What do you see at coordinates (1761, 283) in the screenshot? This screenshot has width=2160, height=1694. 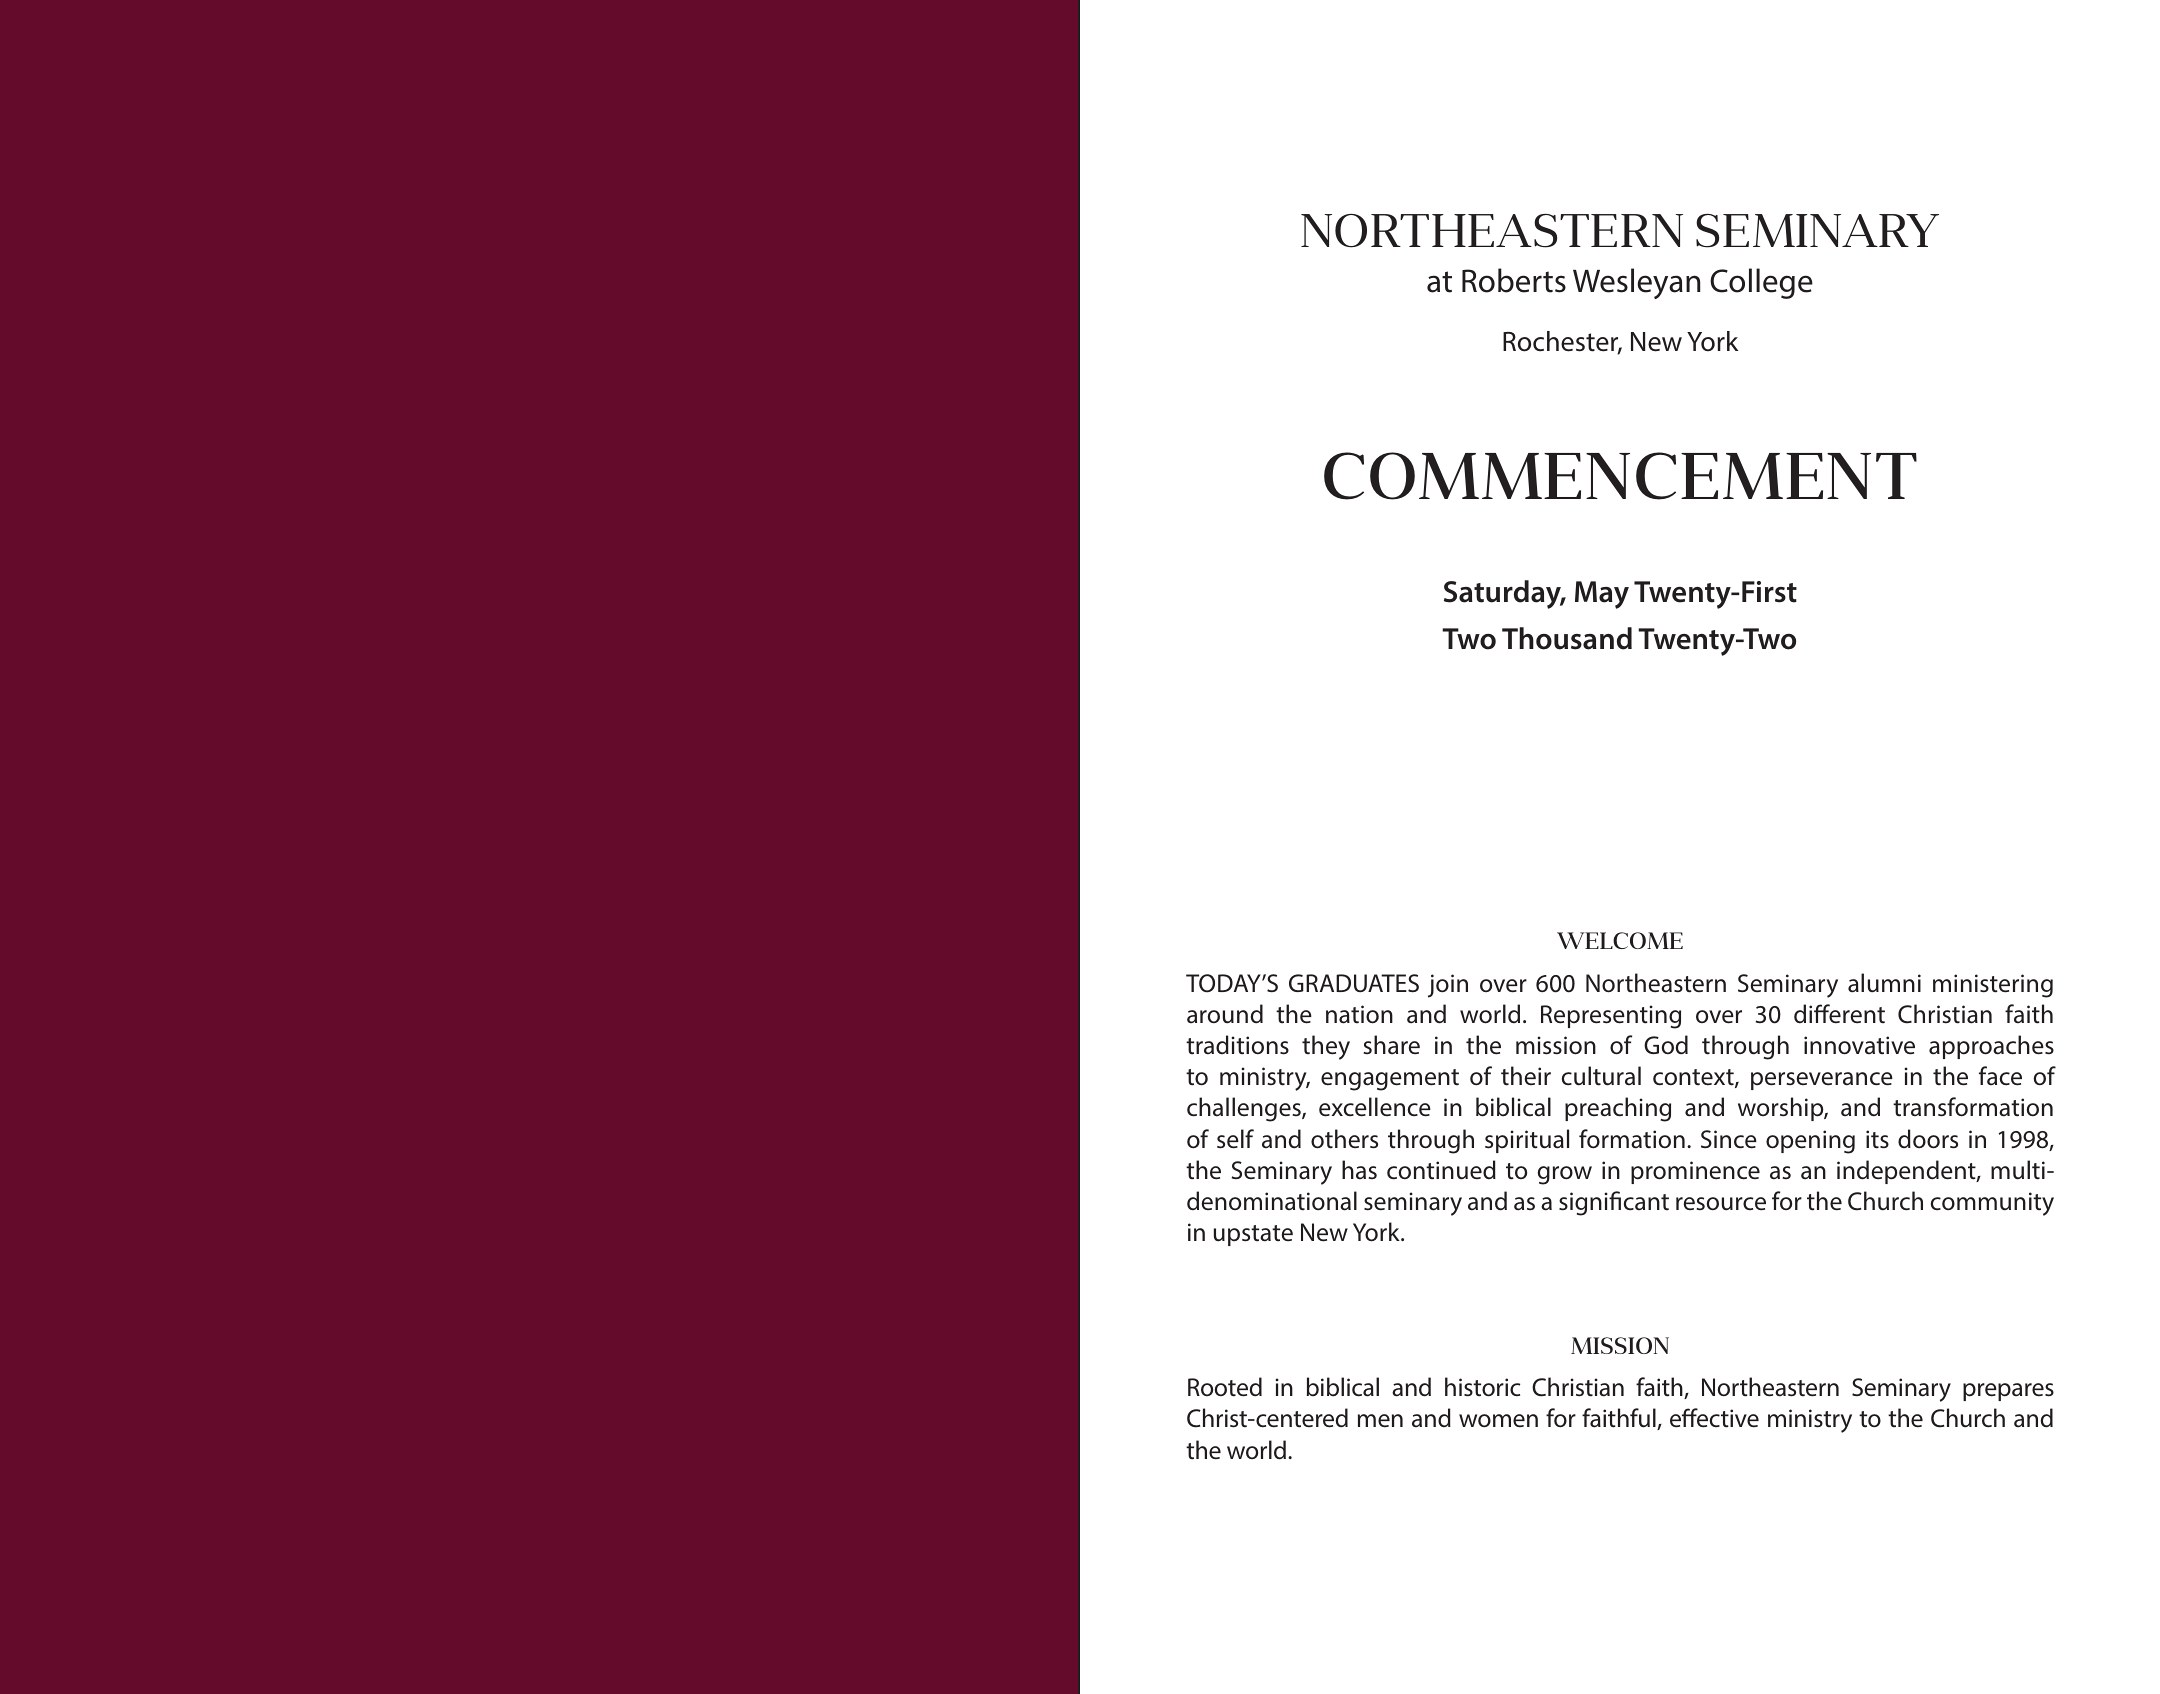 I see `College` at bounding box center [1761, 283].
